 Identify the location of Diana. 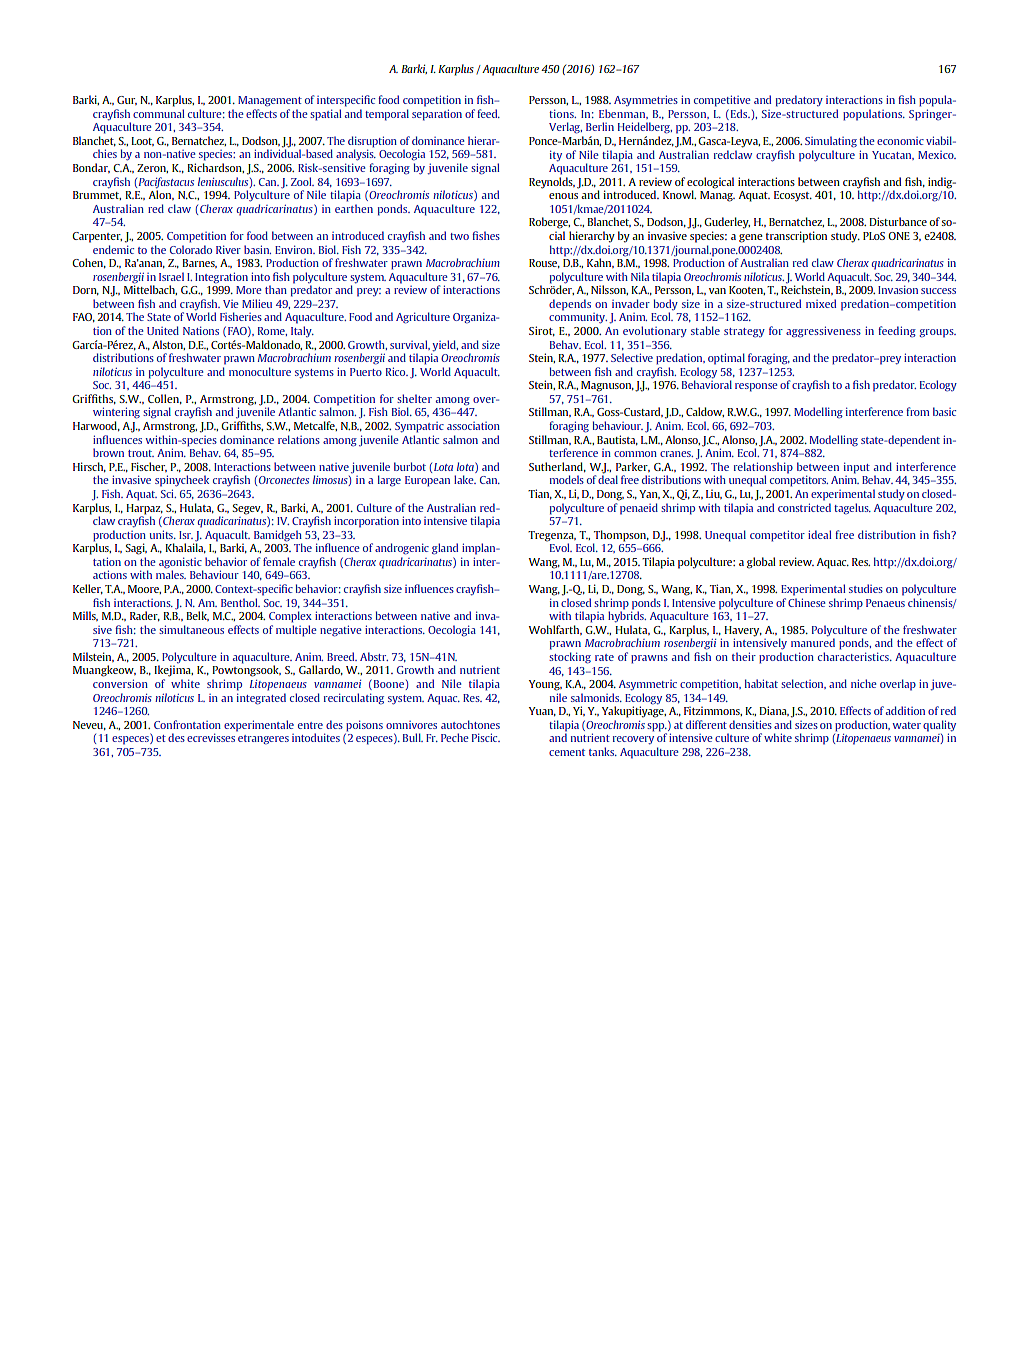
(774, 711).
